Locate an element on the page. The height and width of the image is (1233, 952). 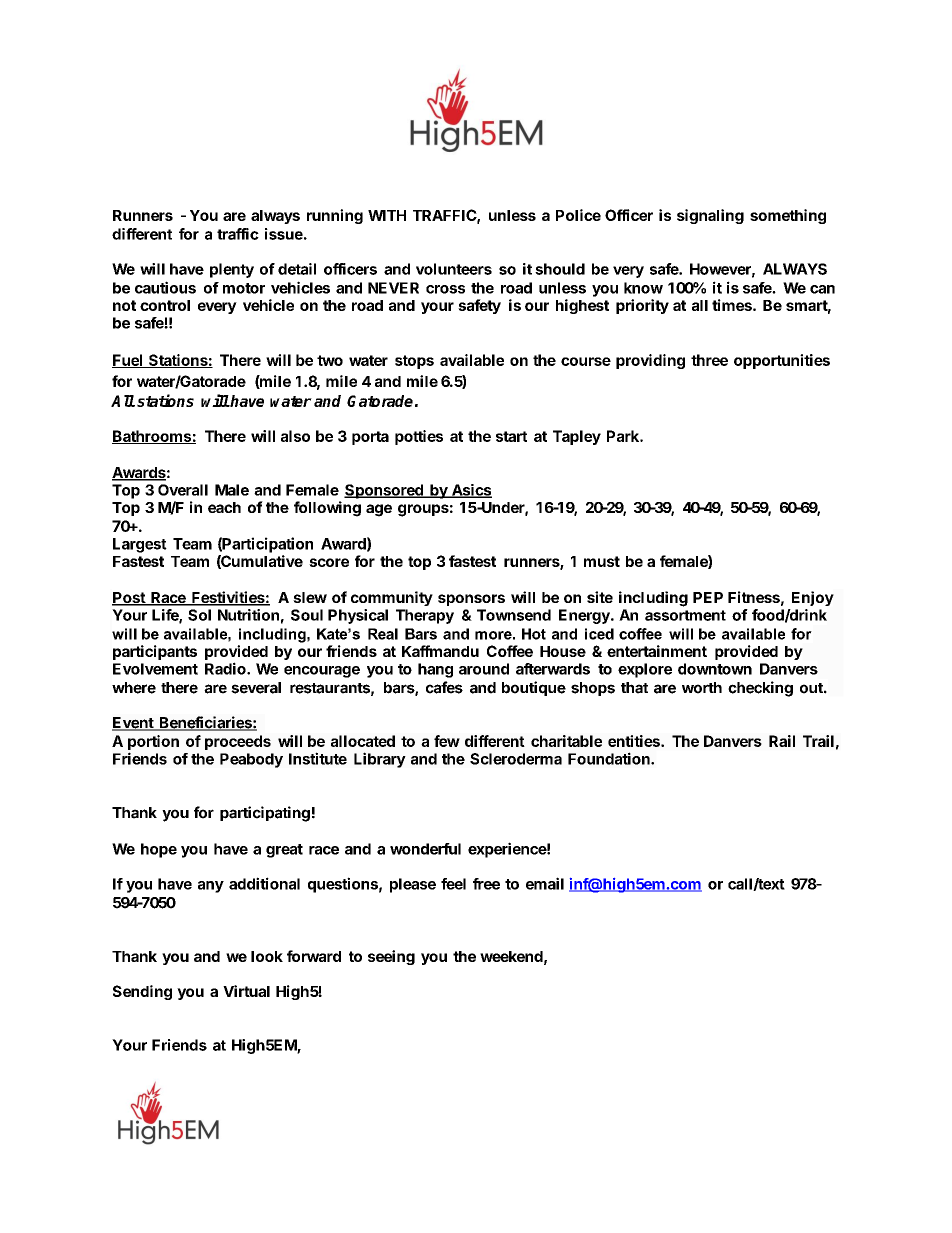
PEP is located at coordinates (708, 597).
